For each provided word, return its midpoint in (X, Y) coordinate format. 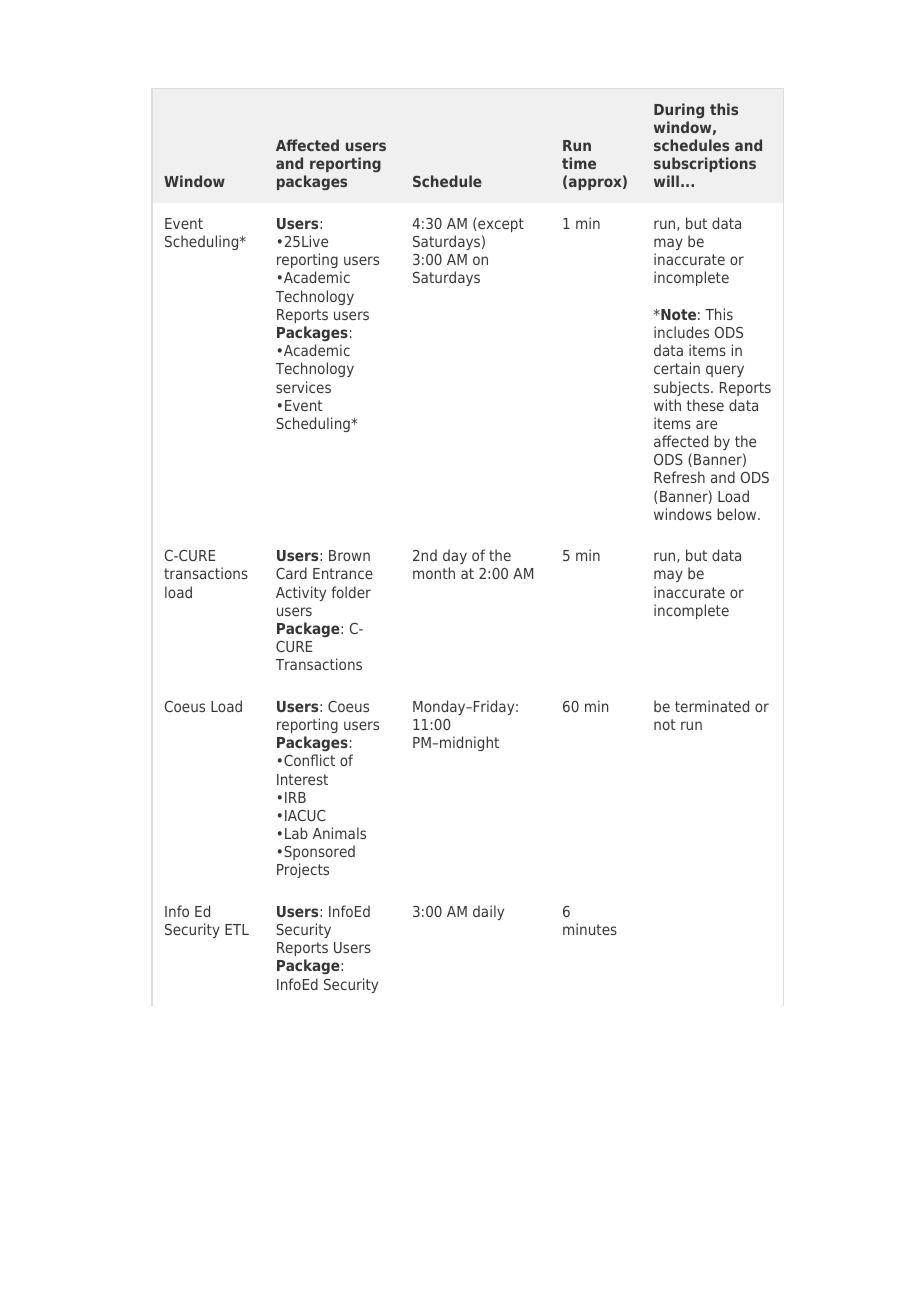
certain (677, 368)
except (500, 225)
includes (681, 332)
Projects (303, 870)
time (579, 163)
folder (351, 592)
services (303, 387)
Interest (302, 779)
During (679, 110)
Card (291, 573)
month (434, 573)
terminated (712, 706)
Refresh (679, 477)
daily (488, 912)
